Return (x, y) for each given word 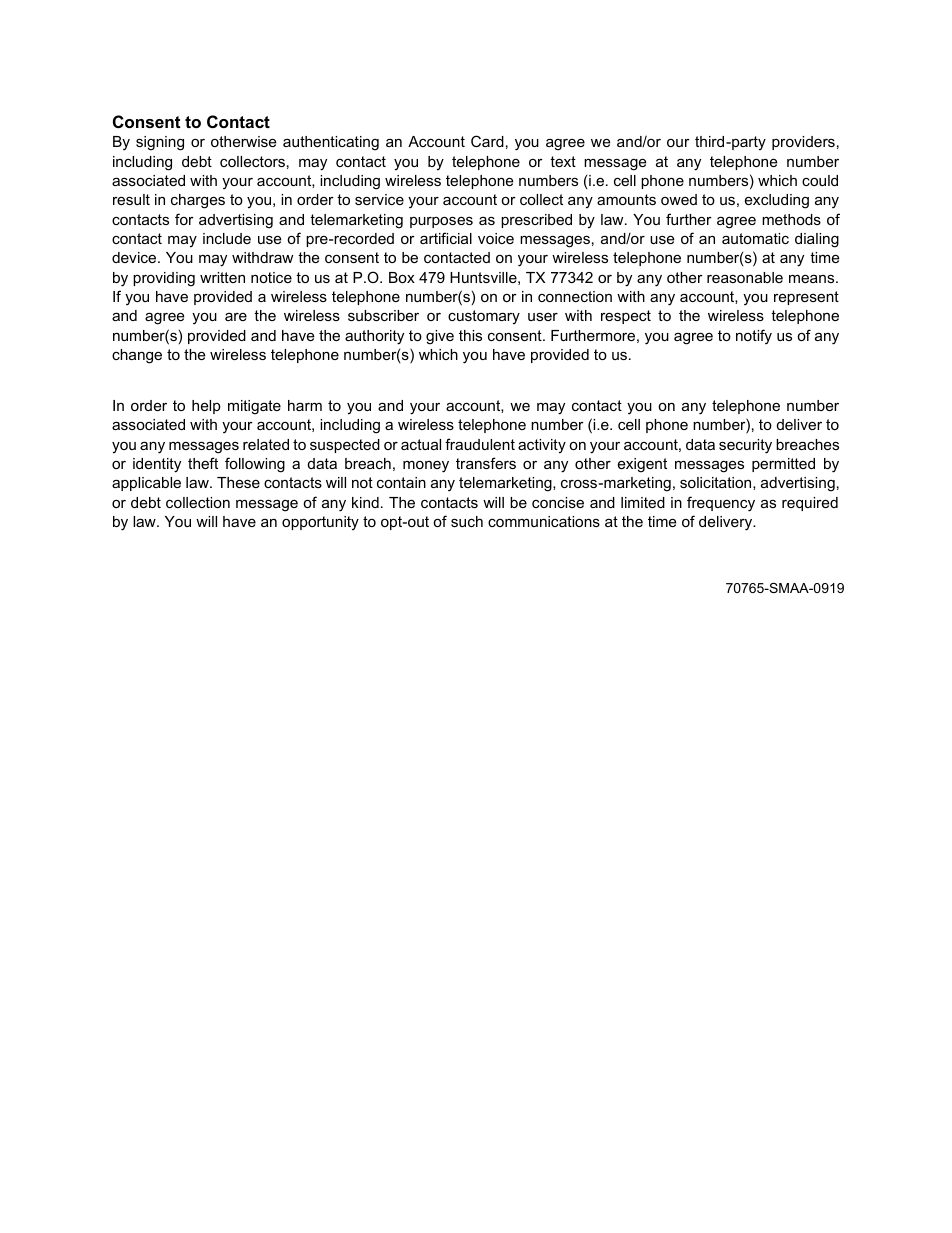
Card (487, 141)
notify (754, 337)
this (470, 335)
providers (803, 143)
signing (160, 143)
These (238, 482)
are (236, 316)
